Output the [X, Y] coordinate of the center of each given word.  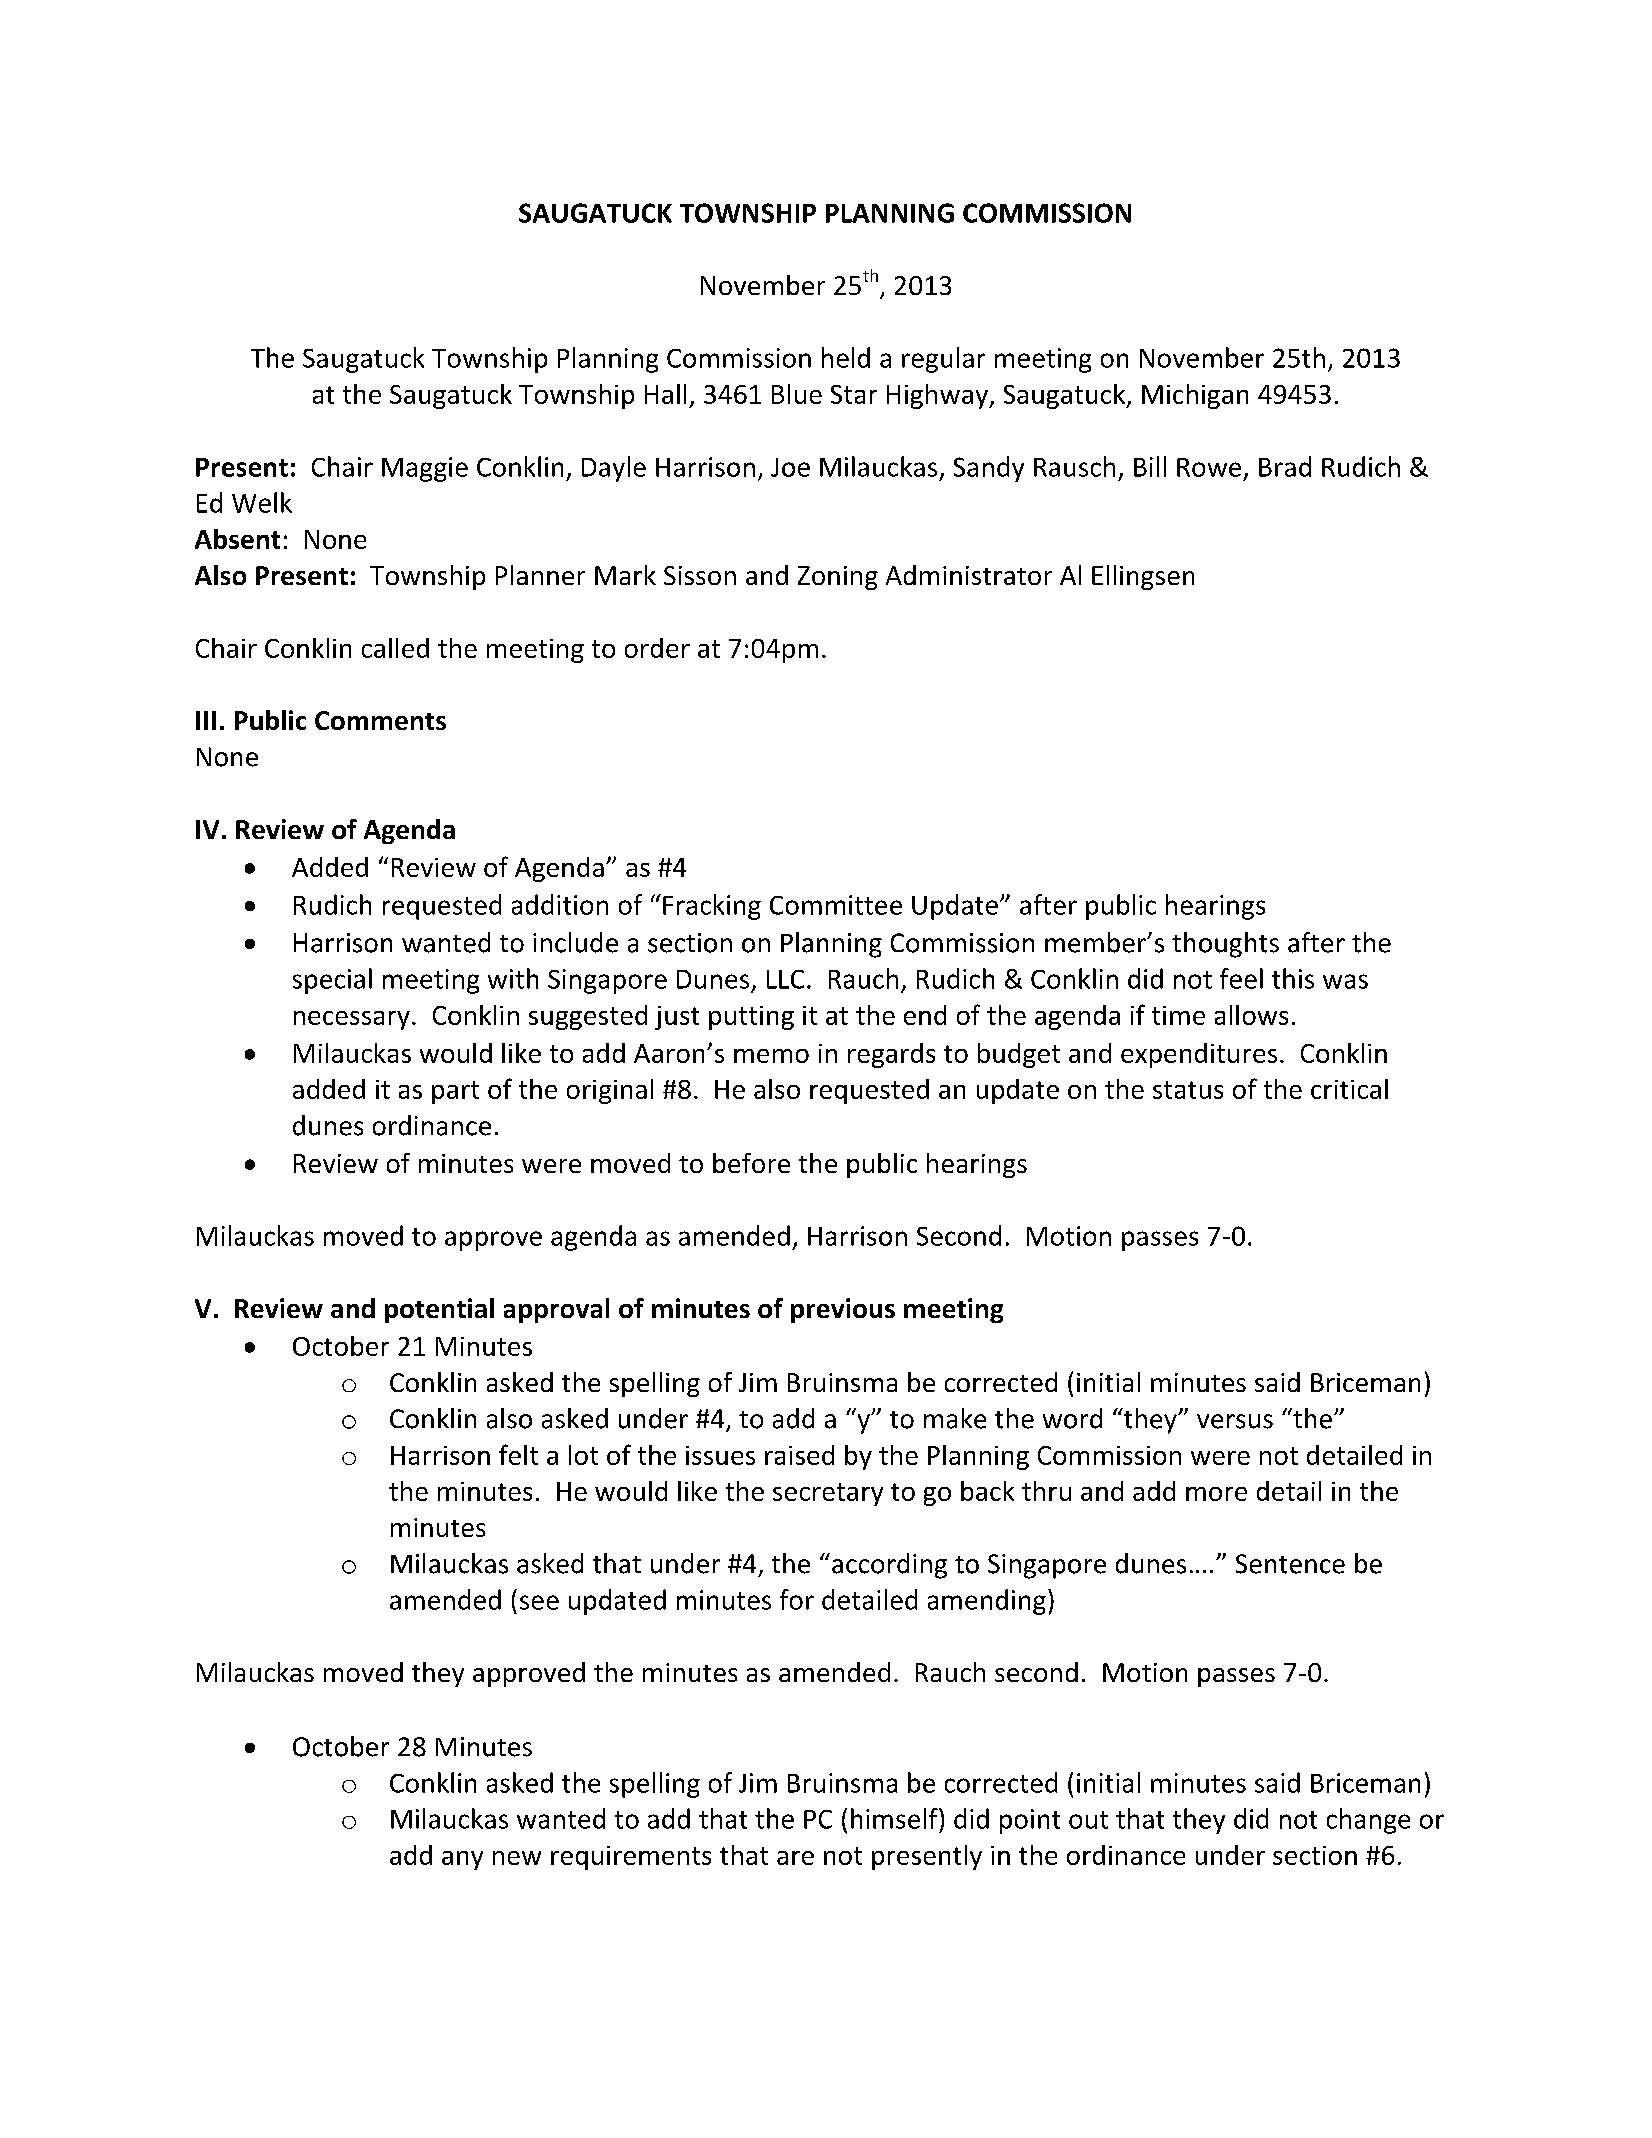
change [1368, 1821]
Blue [797, 394]
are [795, 1858]
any [462, 1860]
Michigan [1195, 396]
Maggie [425, 469]
